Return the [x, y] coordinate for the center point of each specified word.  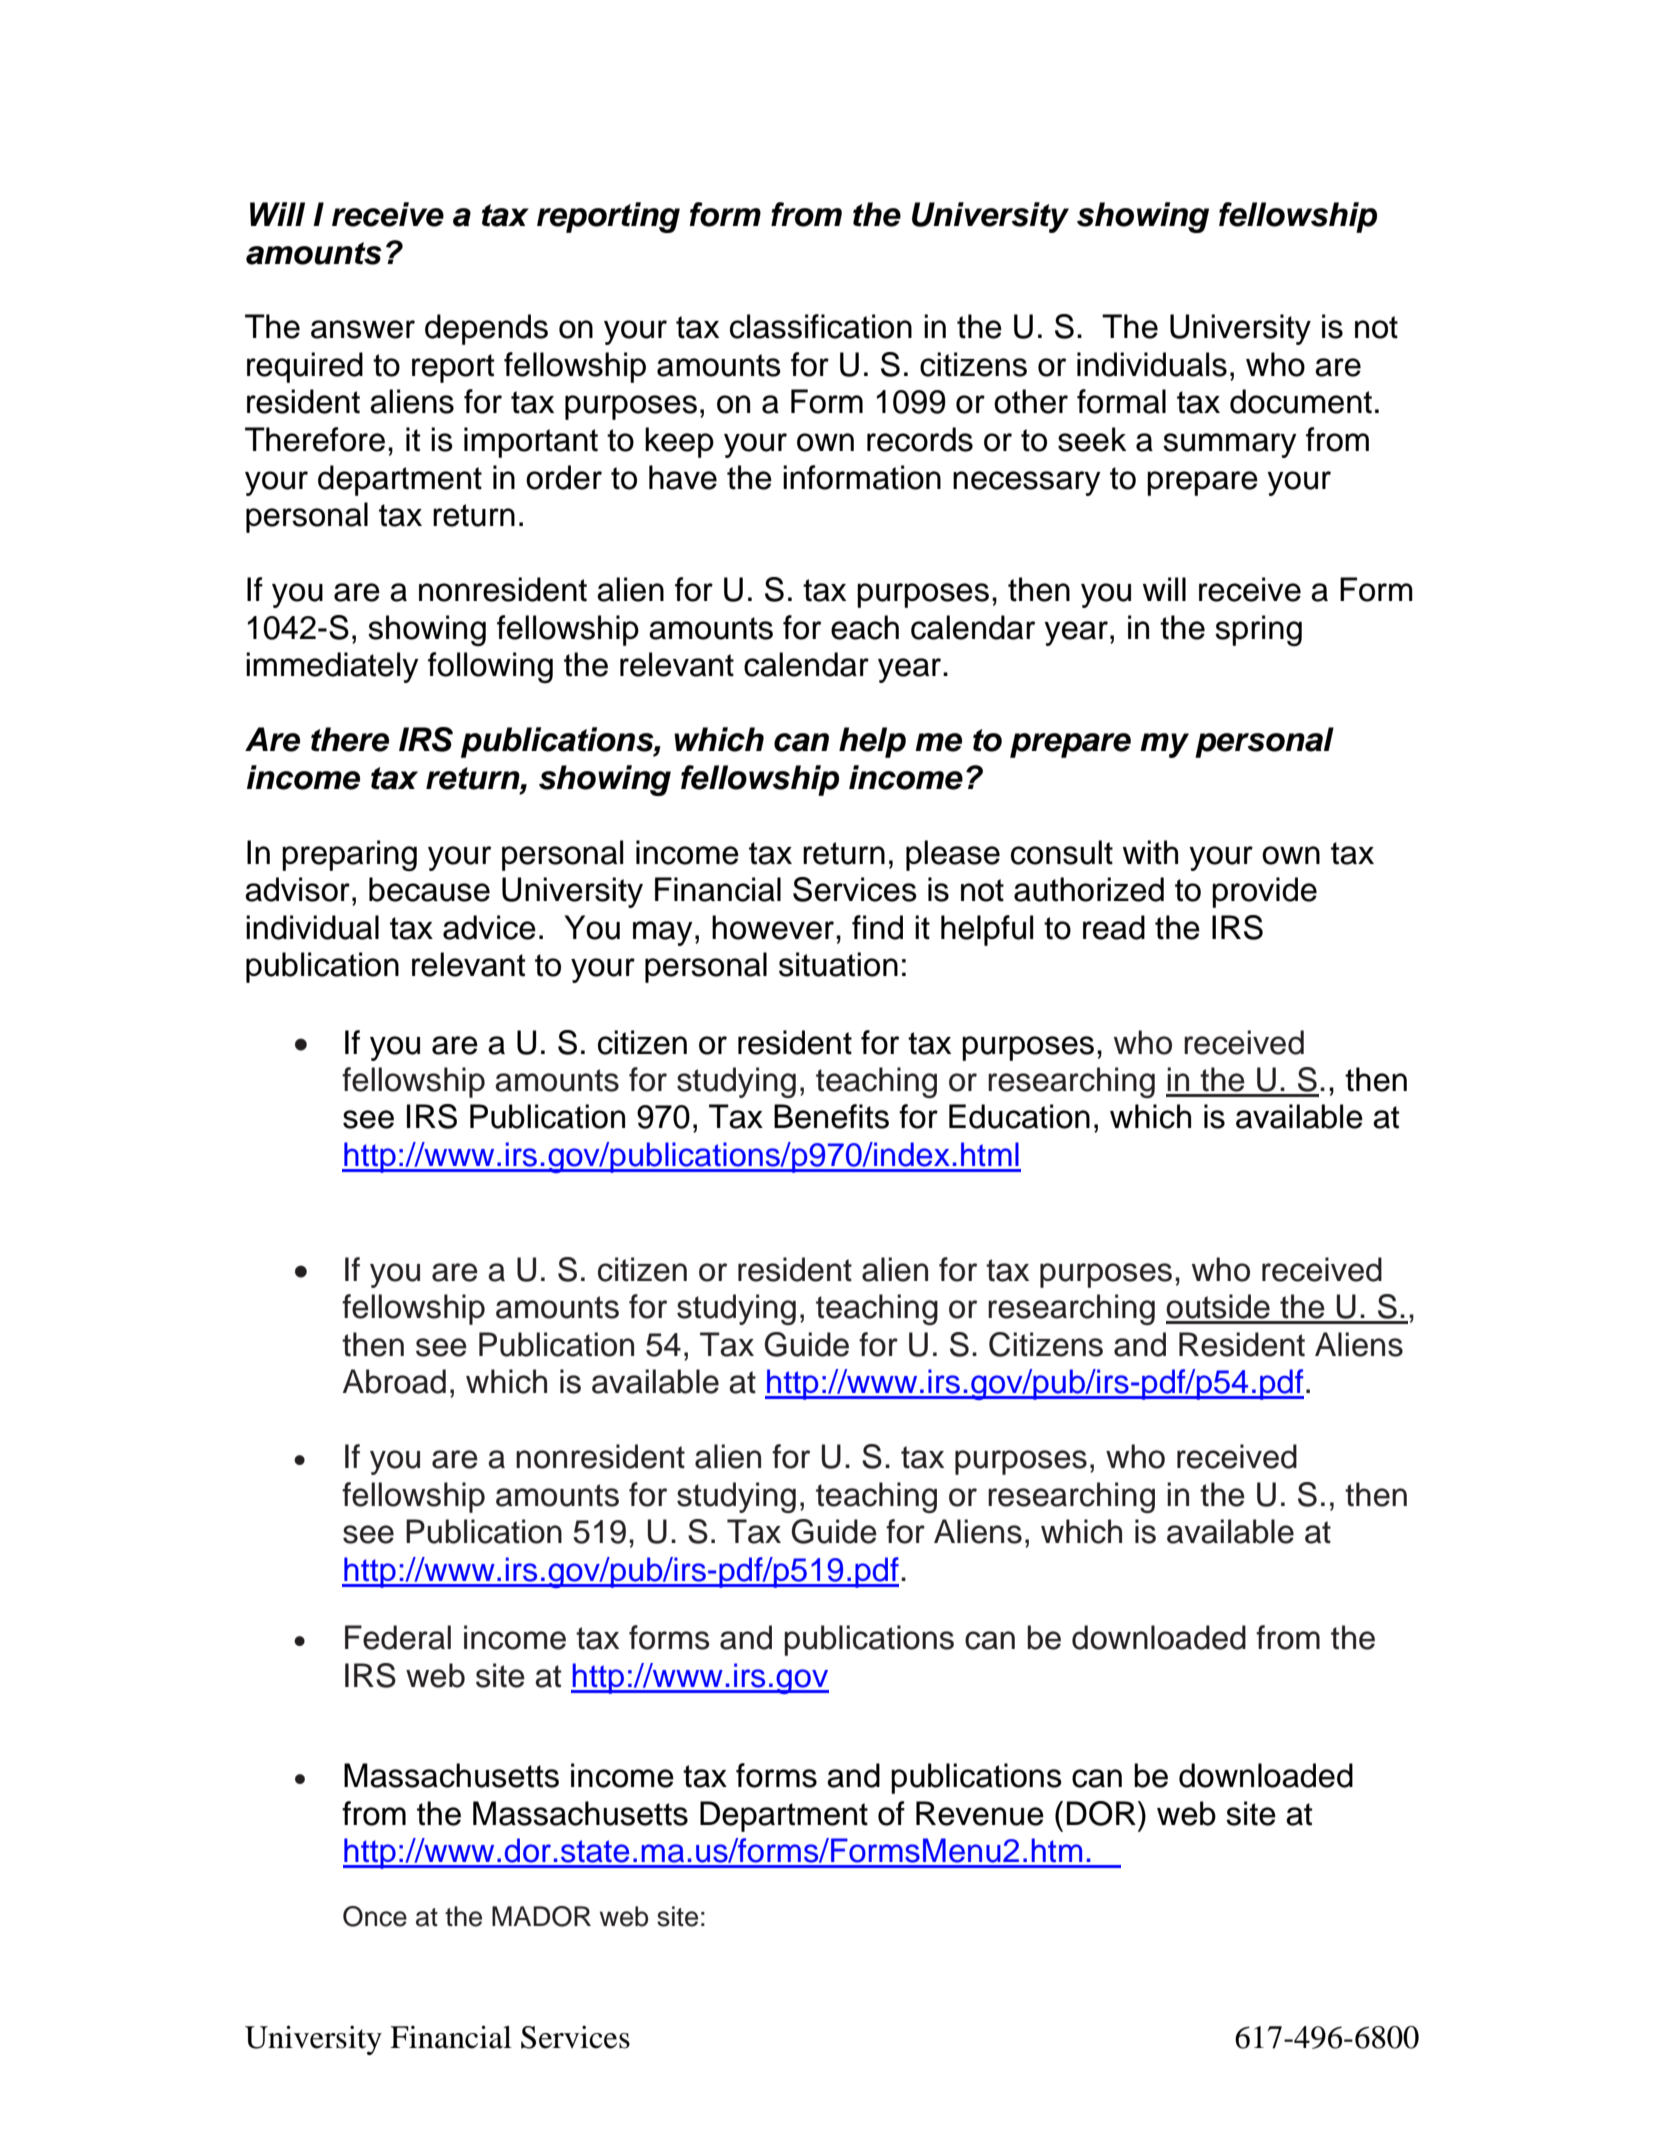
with [1150, 852]
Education [1019, 1116]
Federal [398, 1637]
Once [375, 1916]
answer [363, 329]
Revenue [980, 1813]
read [1114, 927]
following [490, 667]
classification [821, 326]
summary [1230, 445]
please [953, 855]
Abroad [394, 1381]
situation [838, 964]
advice [489, 927]
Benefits [831, 1116]
